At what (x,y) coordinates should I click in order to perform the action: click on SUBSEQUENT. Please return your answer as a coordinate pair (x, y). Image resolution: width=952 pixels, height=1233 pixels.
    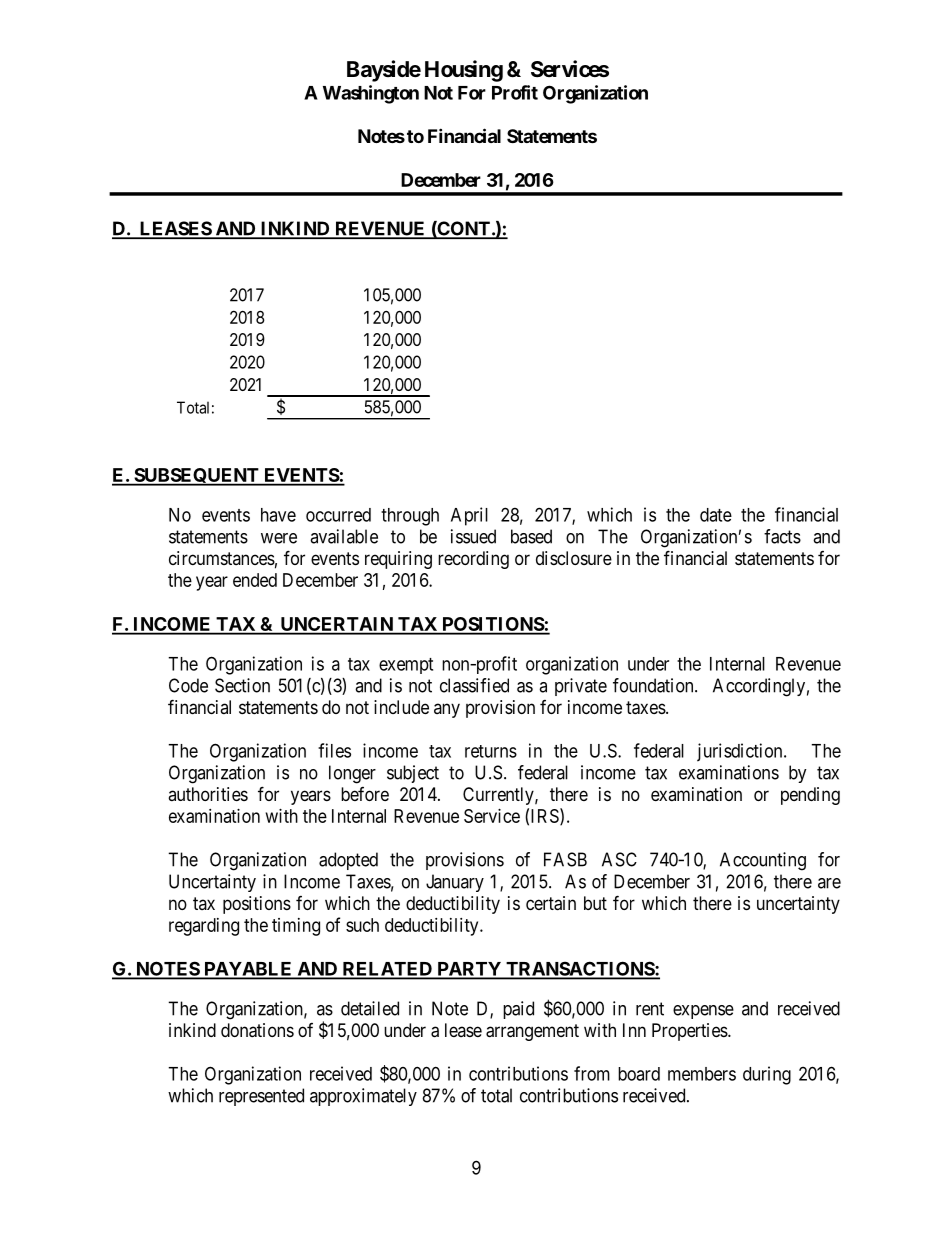
    Looking at the image, I should click on (196, 477).
